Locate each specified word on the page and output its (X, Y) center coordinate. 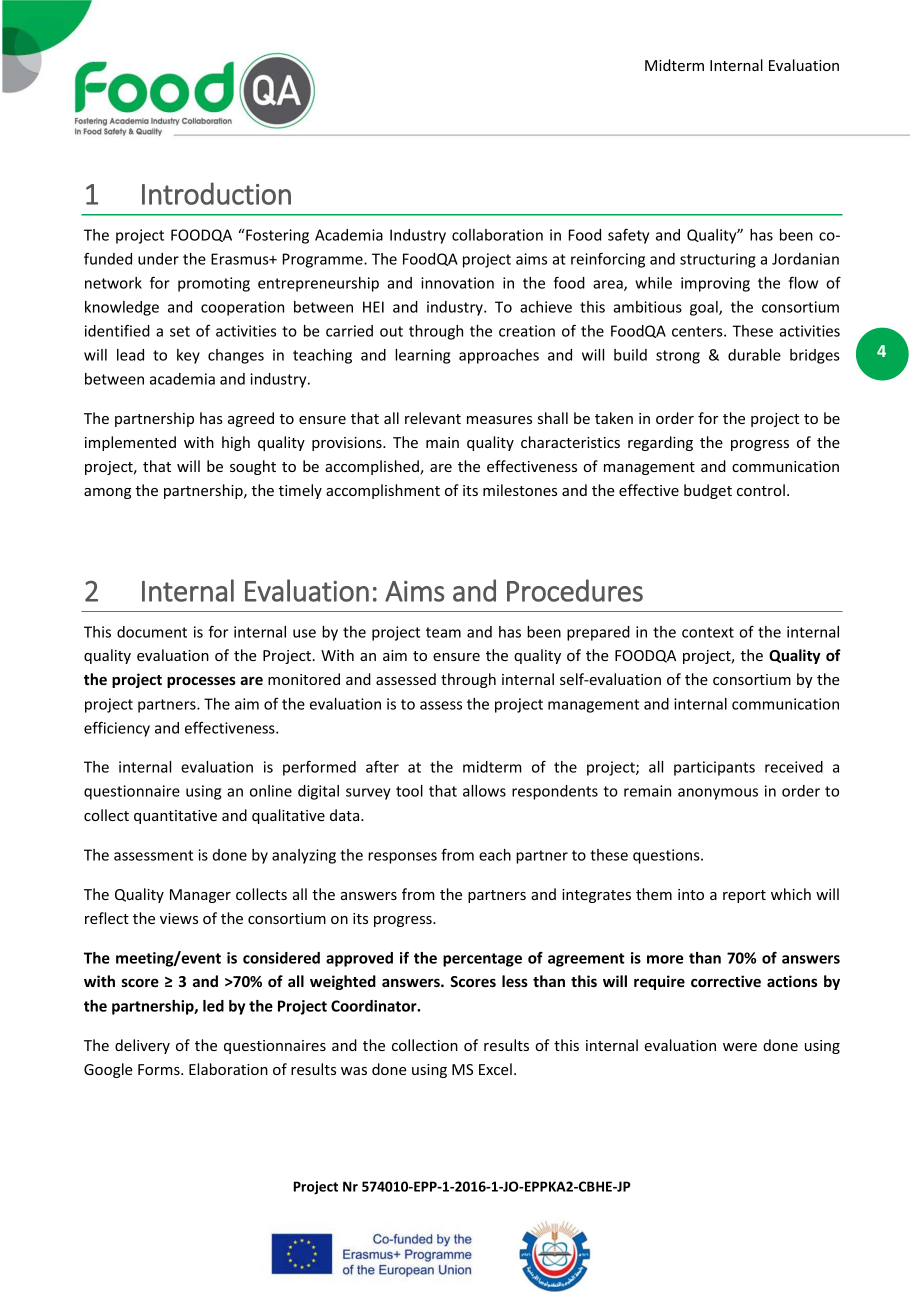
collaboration (497, 235)
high (236, 443)
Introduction (216, 193)
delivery (142, 1046)
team (443, 632)
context (708, 632)
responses (402, 858)
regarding (660, 443)
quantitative (175, 817)
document (152, 632)
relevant (433, 418)
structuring (718, 260)
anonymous (718, 794)
